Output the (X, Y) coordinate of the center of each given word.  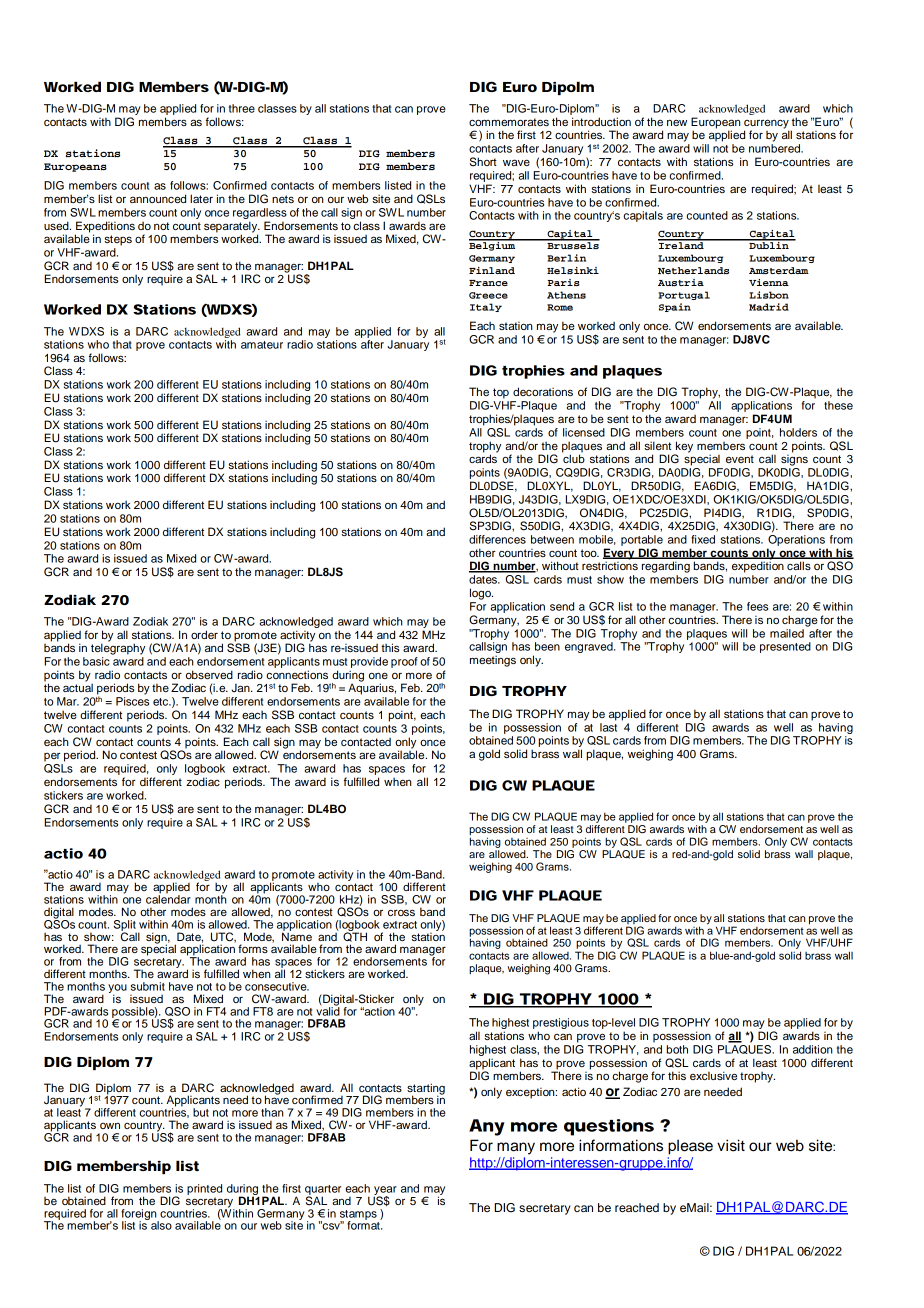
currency (766, 125)
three (242, 108)
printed (204, 1189)
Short (483, 162)
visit (731, 1145)
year (385, 1191)
